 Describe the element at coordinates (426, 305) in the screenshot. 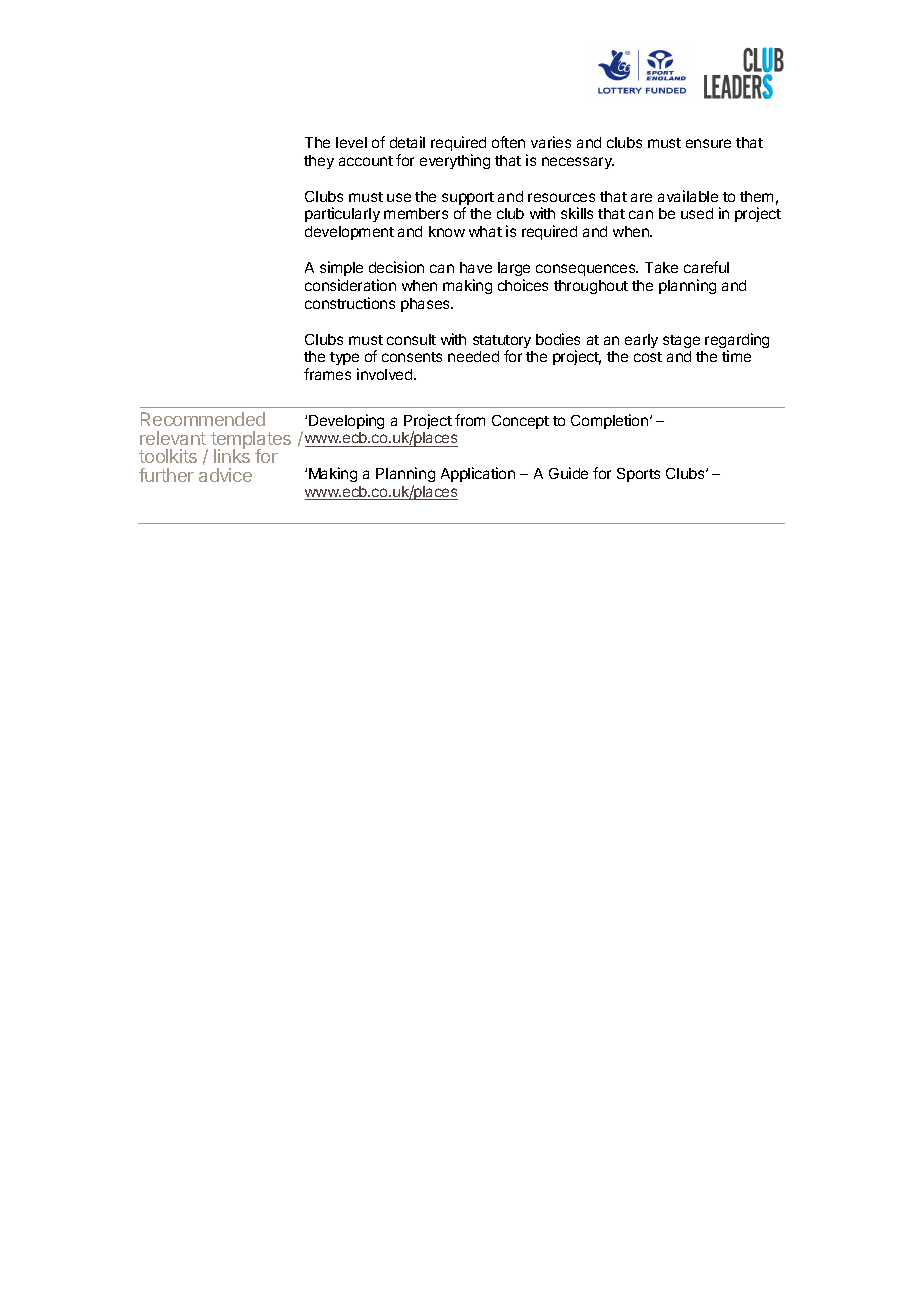

I see `phases` at that location.
